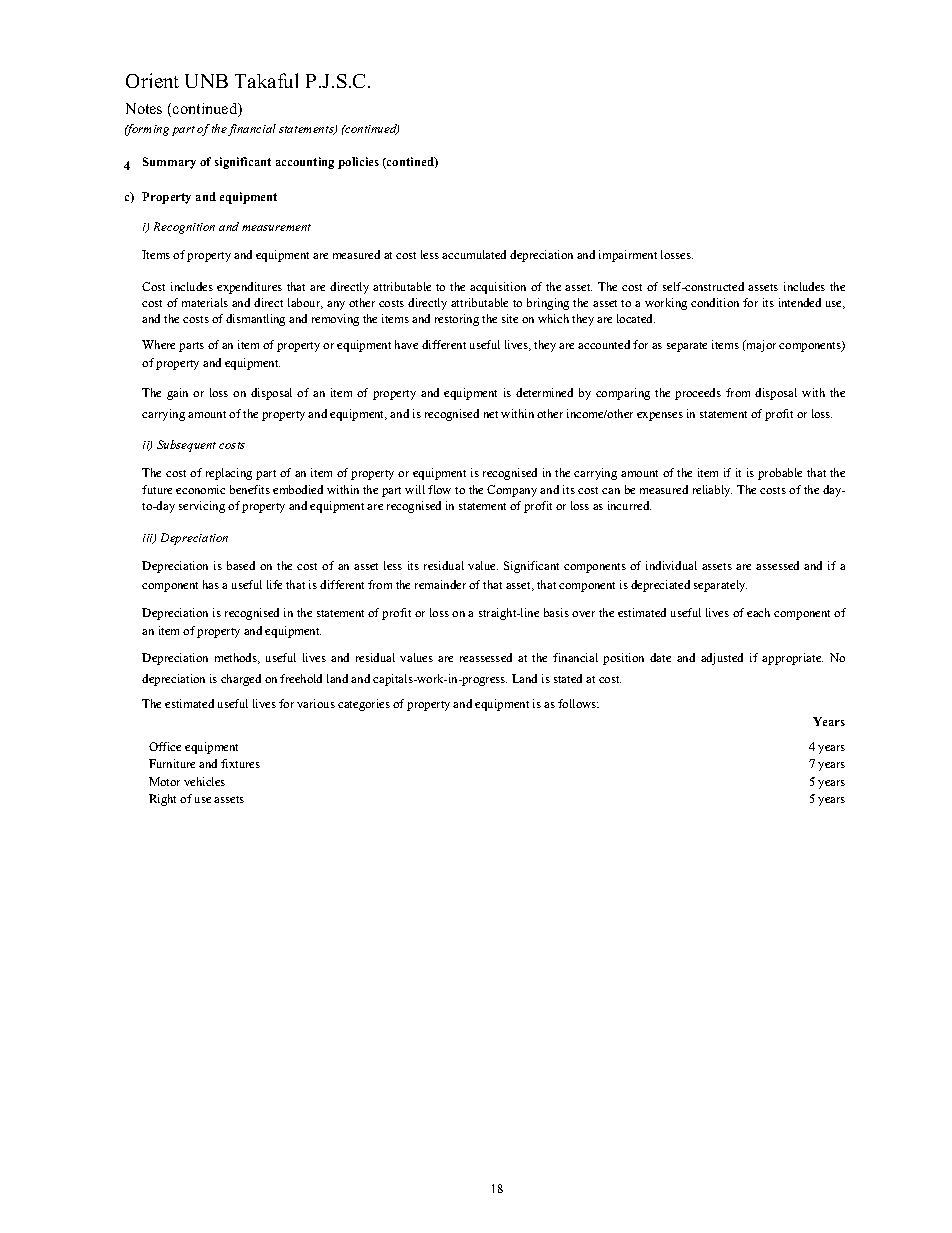  I want to click on impairment, so click(628, 256).
